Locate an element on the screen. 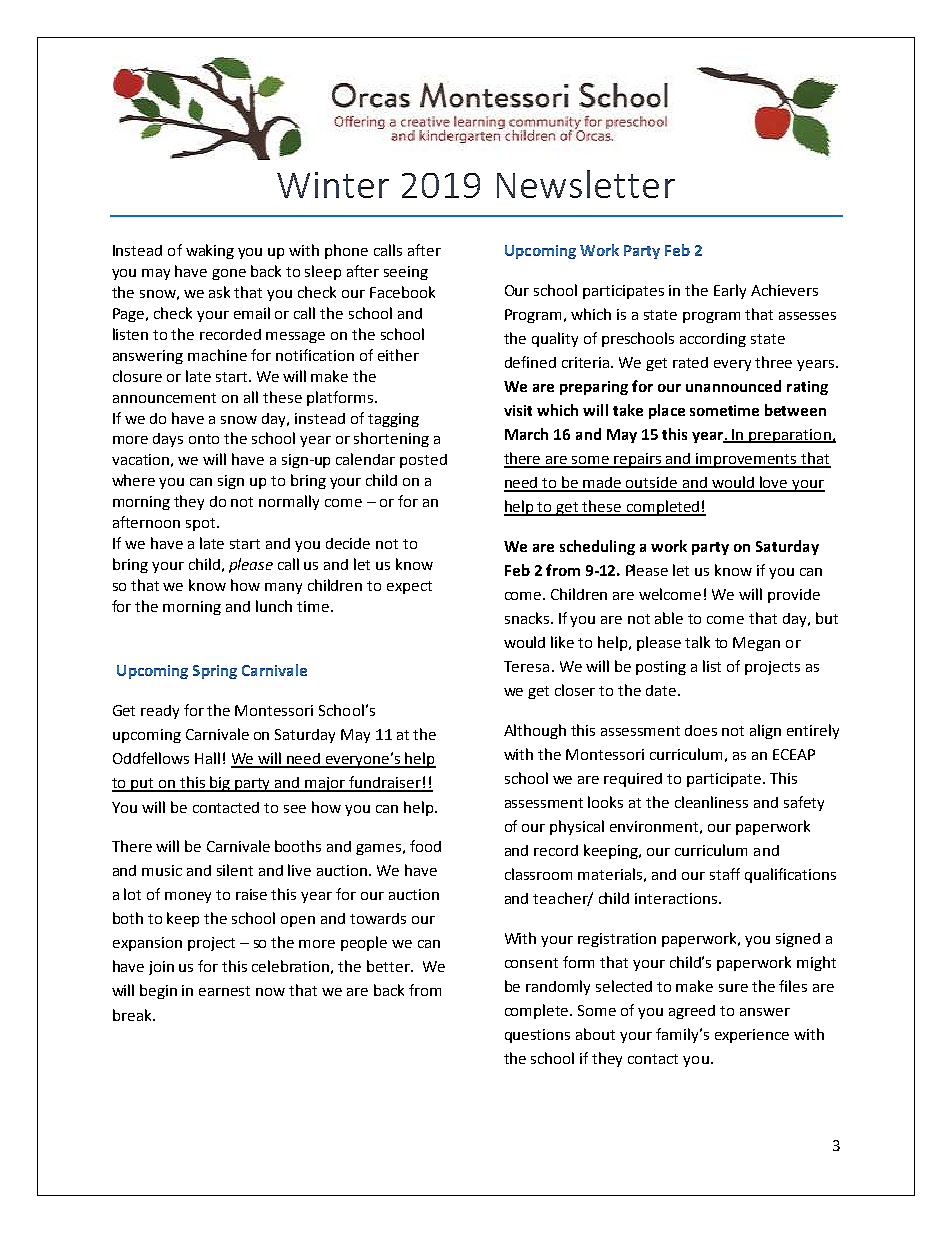  lunch is located at coordinates (274, 606).
